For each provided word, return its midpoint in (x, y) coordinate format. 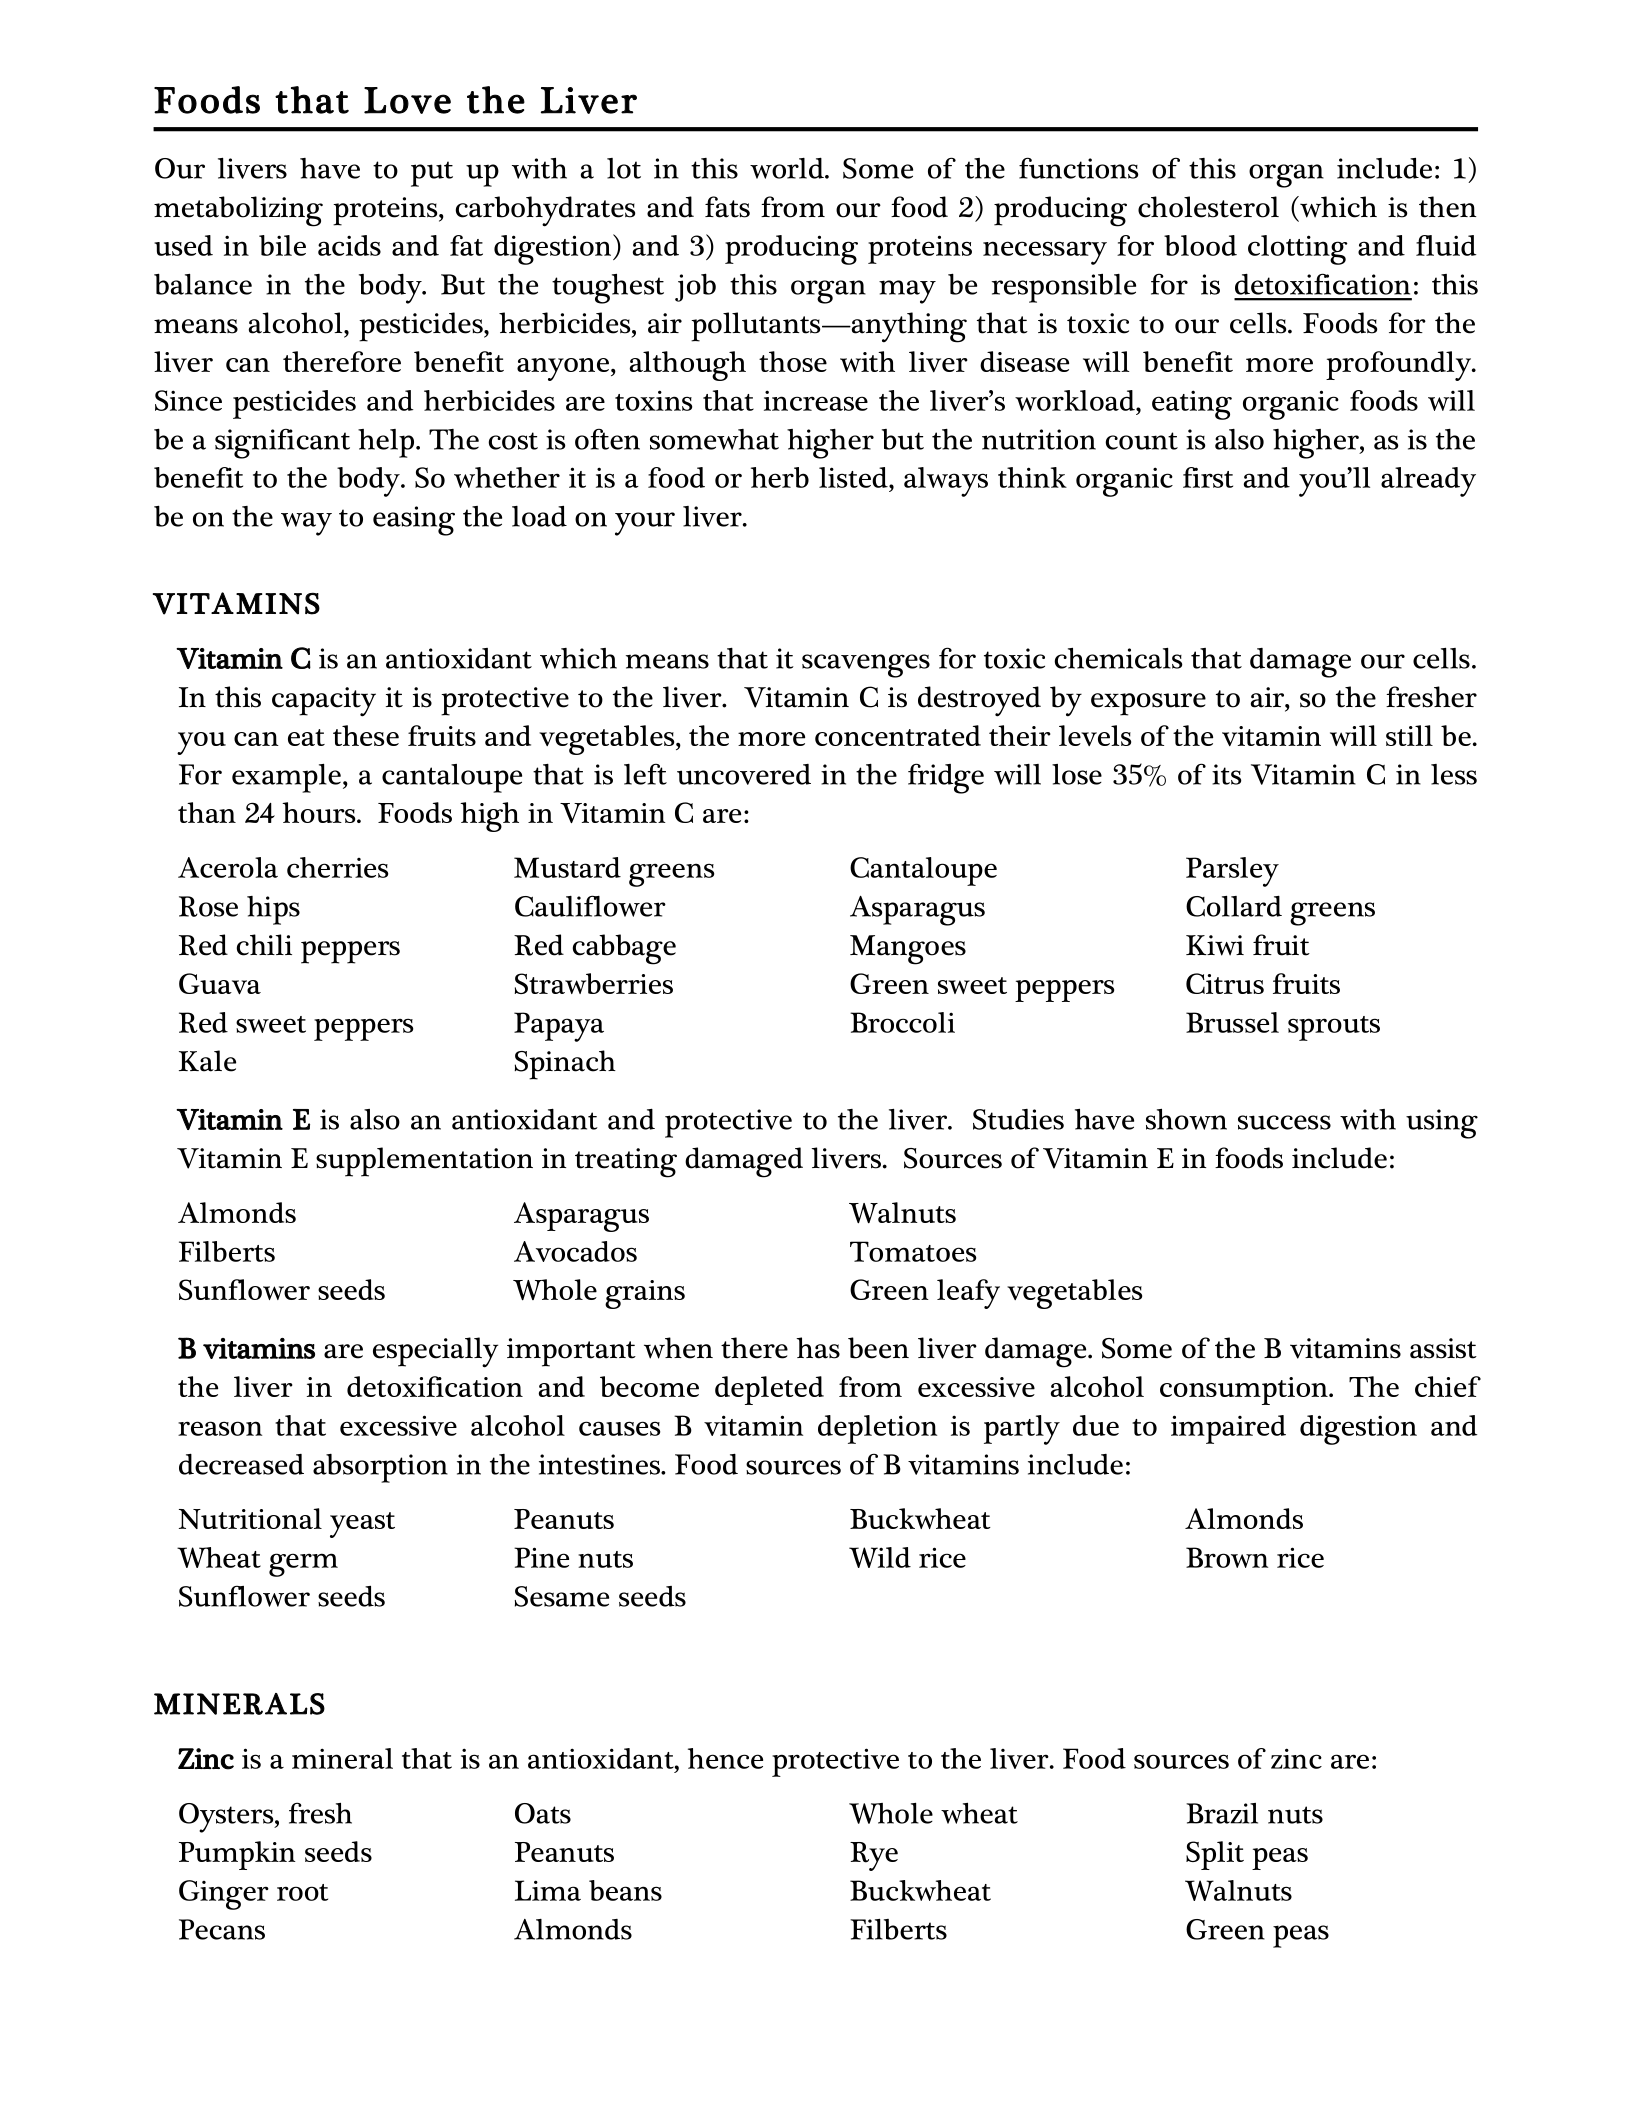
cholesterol (1208, 207)
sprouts (1334, 1028)
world (788, 168)
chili (264, 945)
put (432, 174)
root (302, 1892)
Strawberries (593, 983)
